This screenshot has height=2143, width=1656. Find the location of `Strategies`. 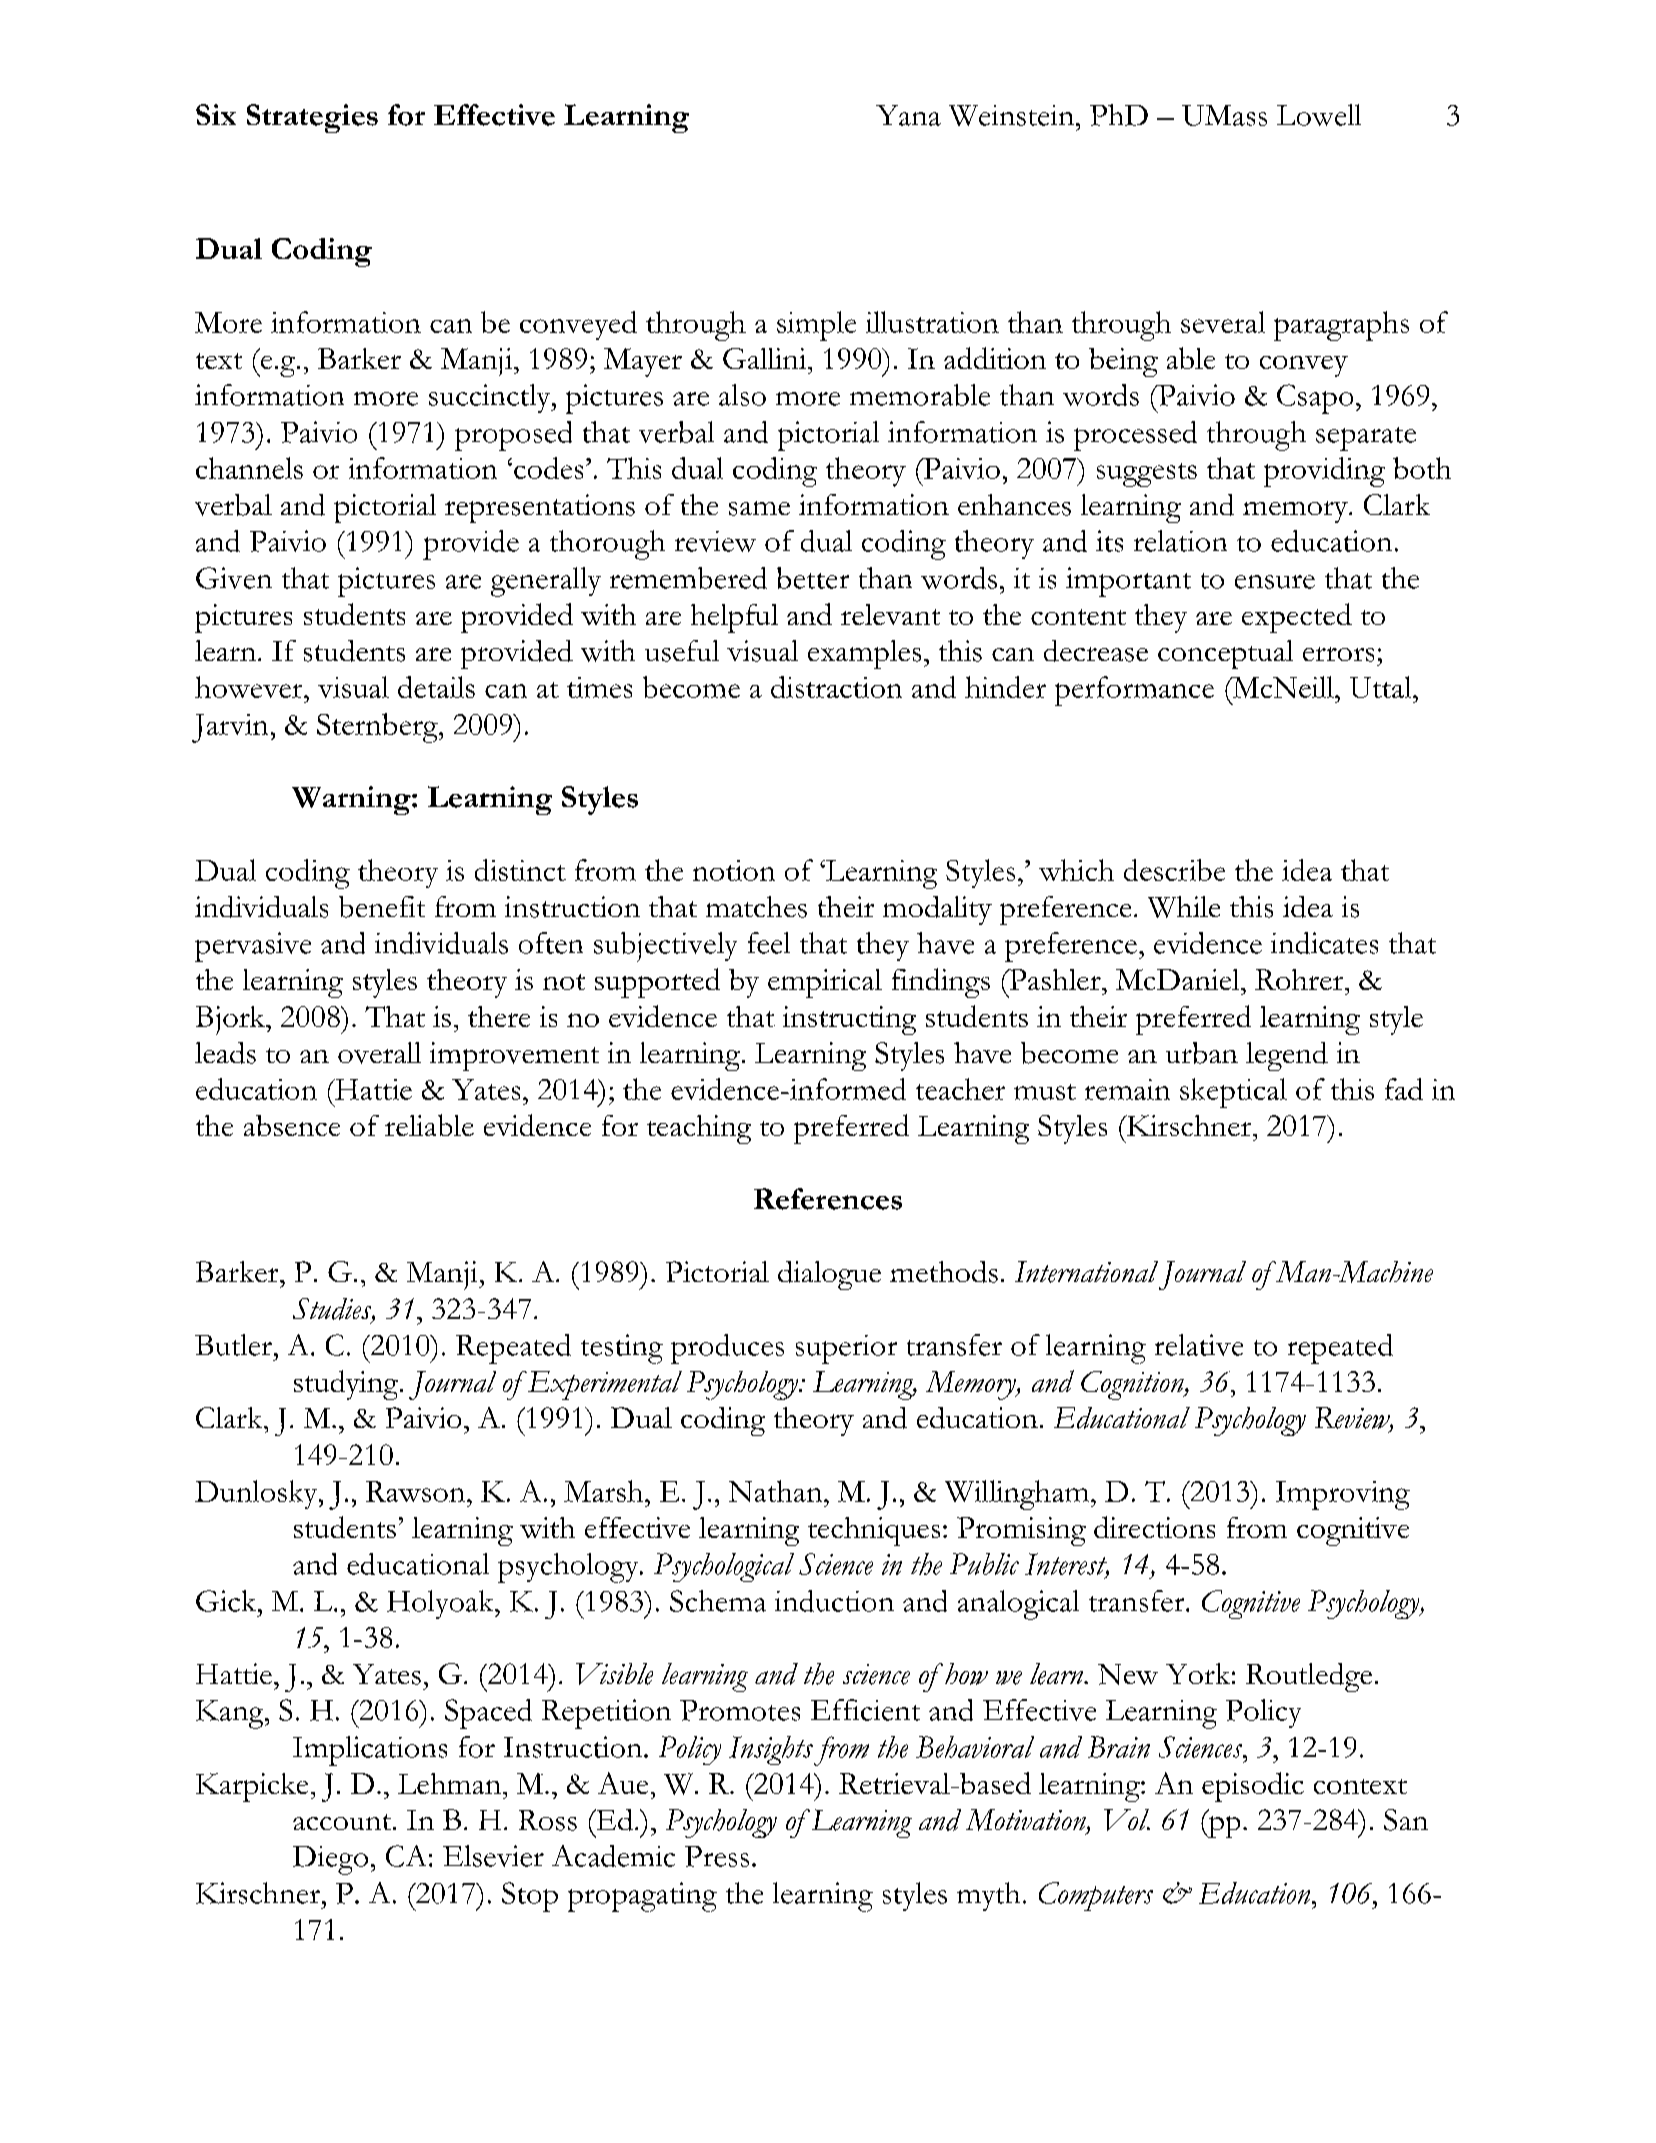

Strategies is located at coordinates (312, 118).
